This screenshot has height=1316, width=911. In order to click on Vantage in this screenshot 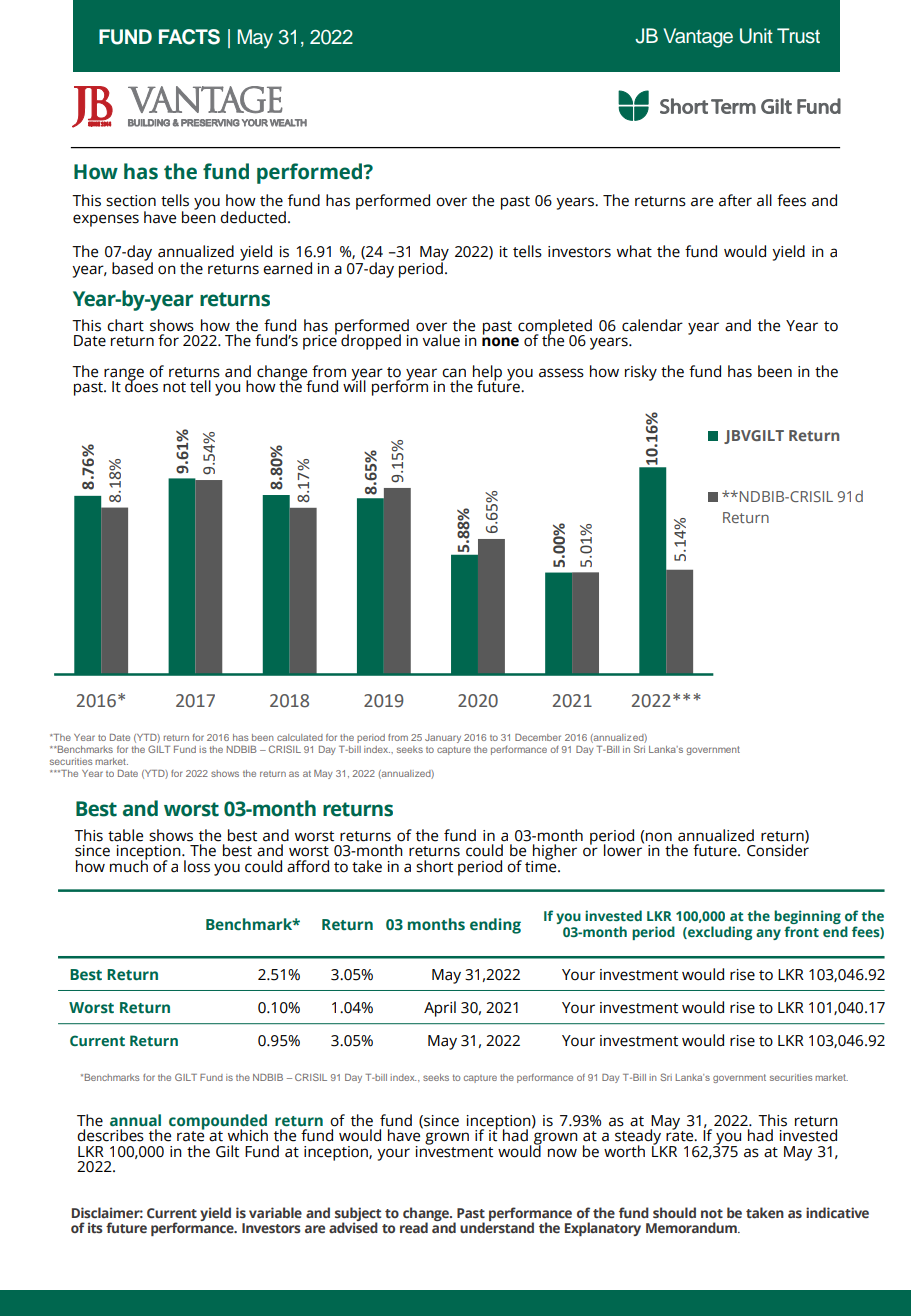, I will do `click(698, 38)`.
